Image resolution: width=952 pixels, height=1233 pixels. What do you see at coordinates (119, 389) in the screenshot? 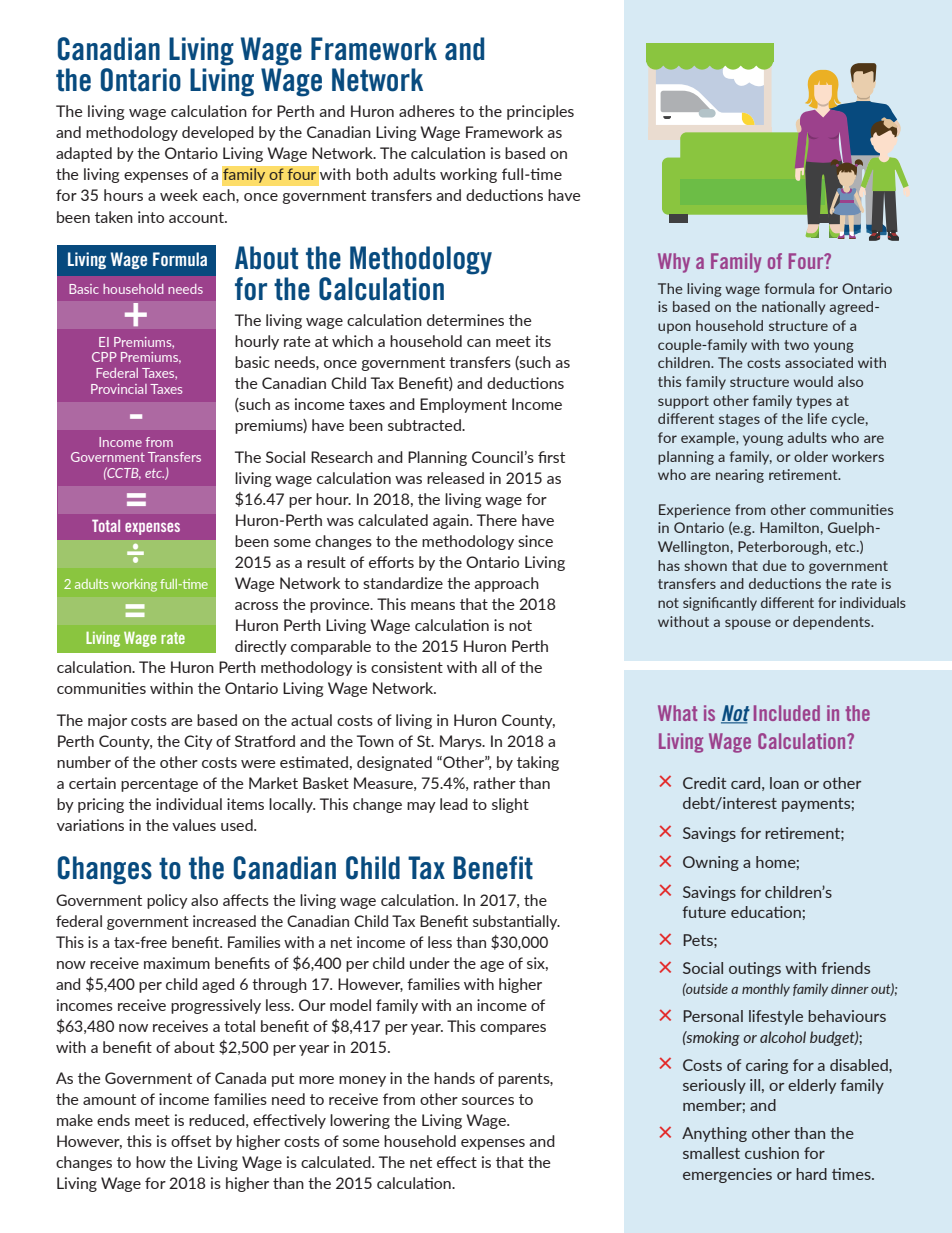
I see `Provincial` at bounding box center [119, 389].
